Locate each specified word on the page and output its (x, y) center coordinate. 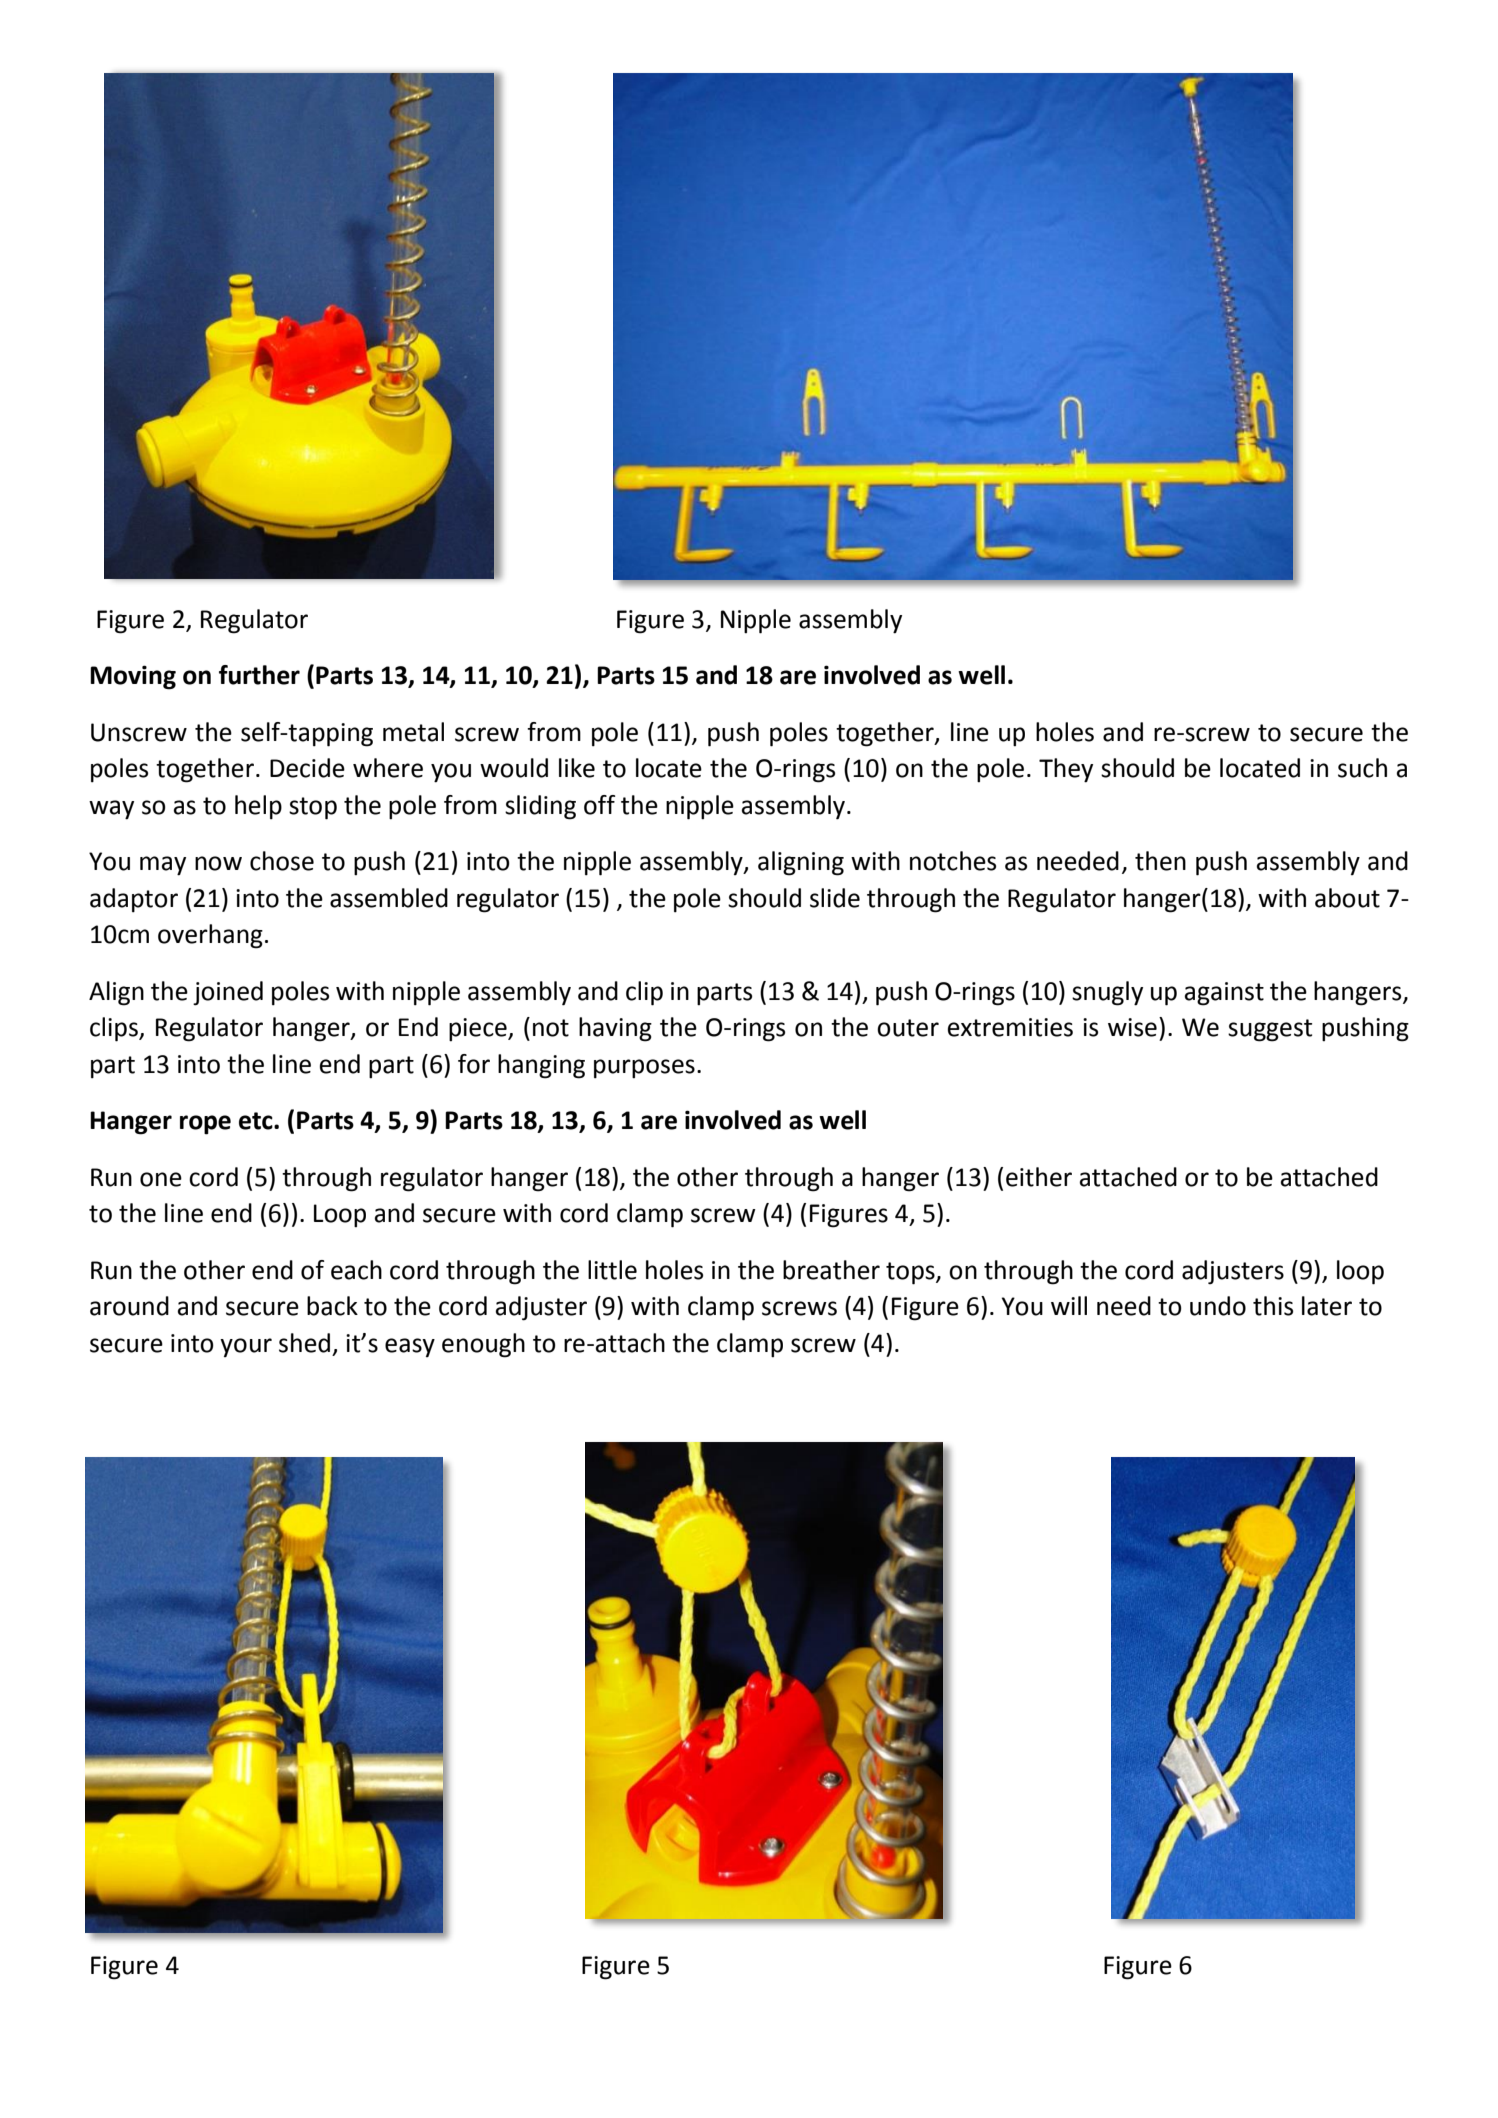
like (577, 768)
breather (831, 1270)
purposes (644, 1069)
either (1039, 1177)
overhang (210, 936)
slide (835, 898)
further (259, 675)
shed (304, 1343)
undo (1218, 1306)
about (1347, 898)
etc (257, 1121)
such (1362, 768)
